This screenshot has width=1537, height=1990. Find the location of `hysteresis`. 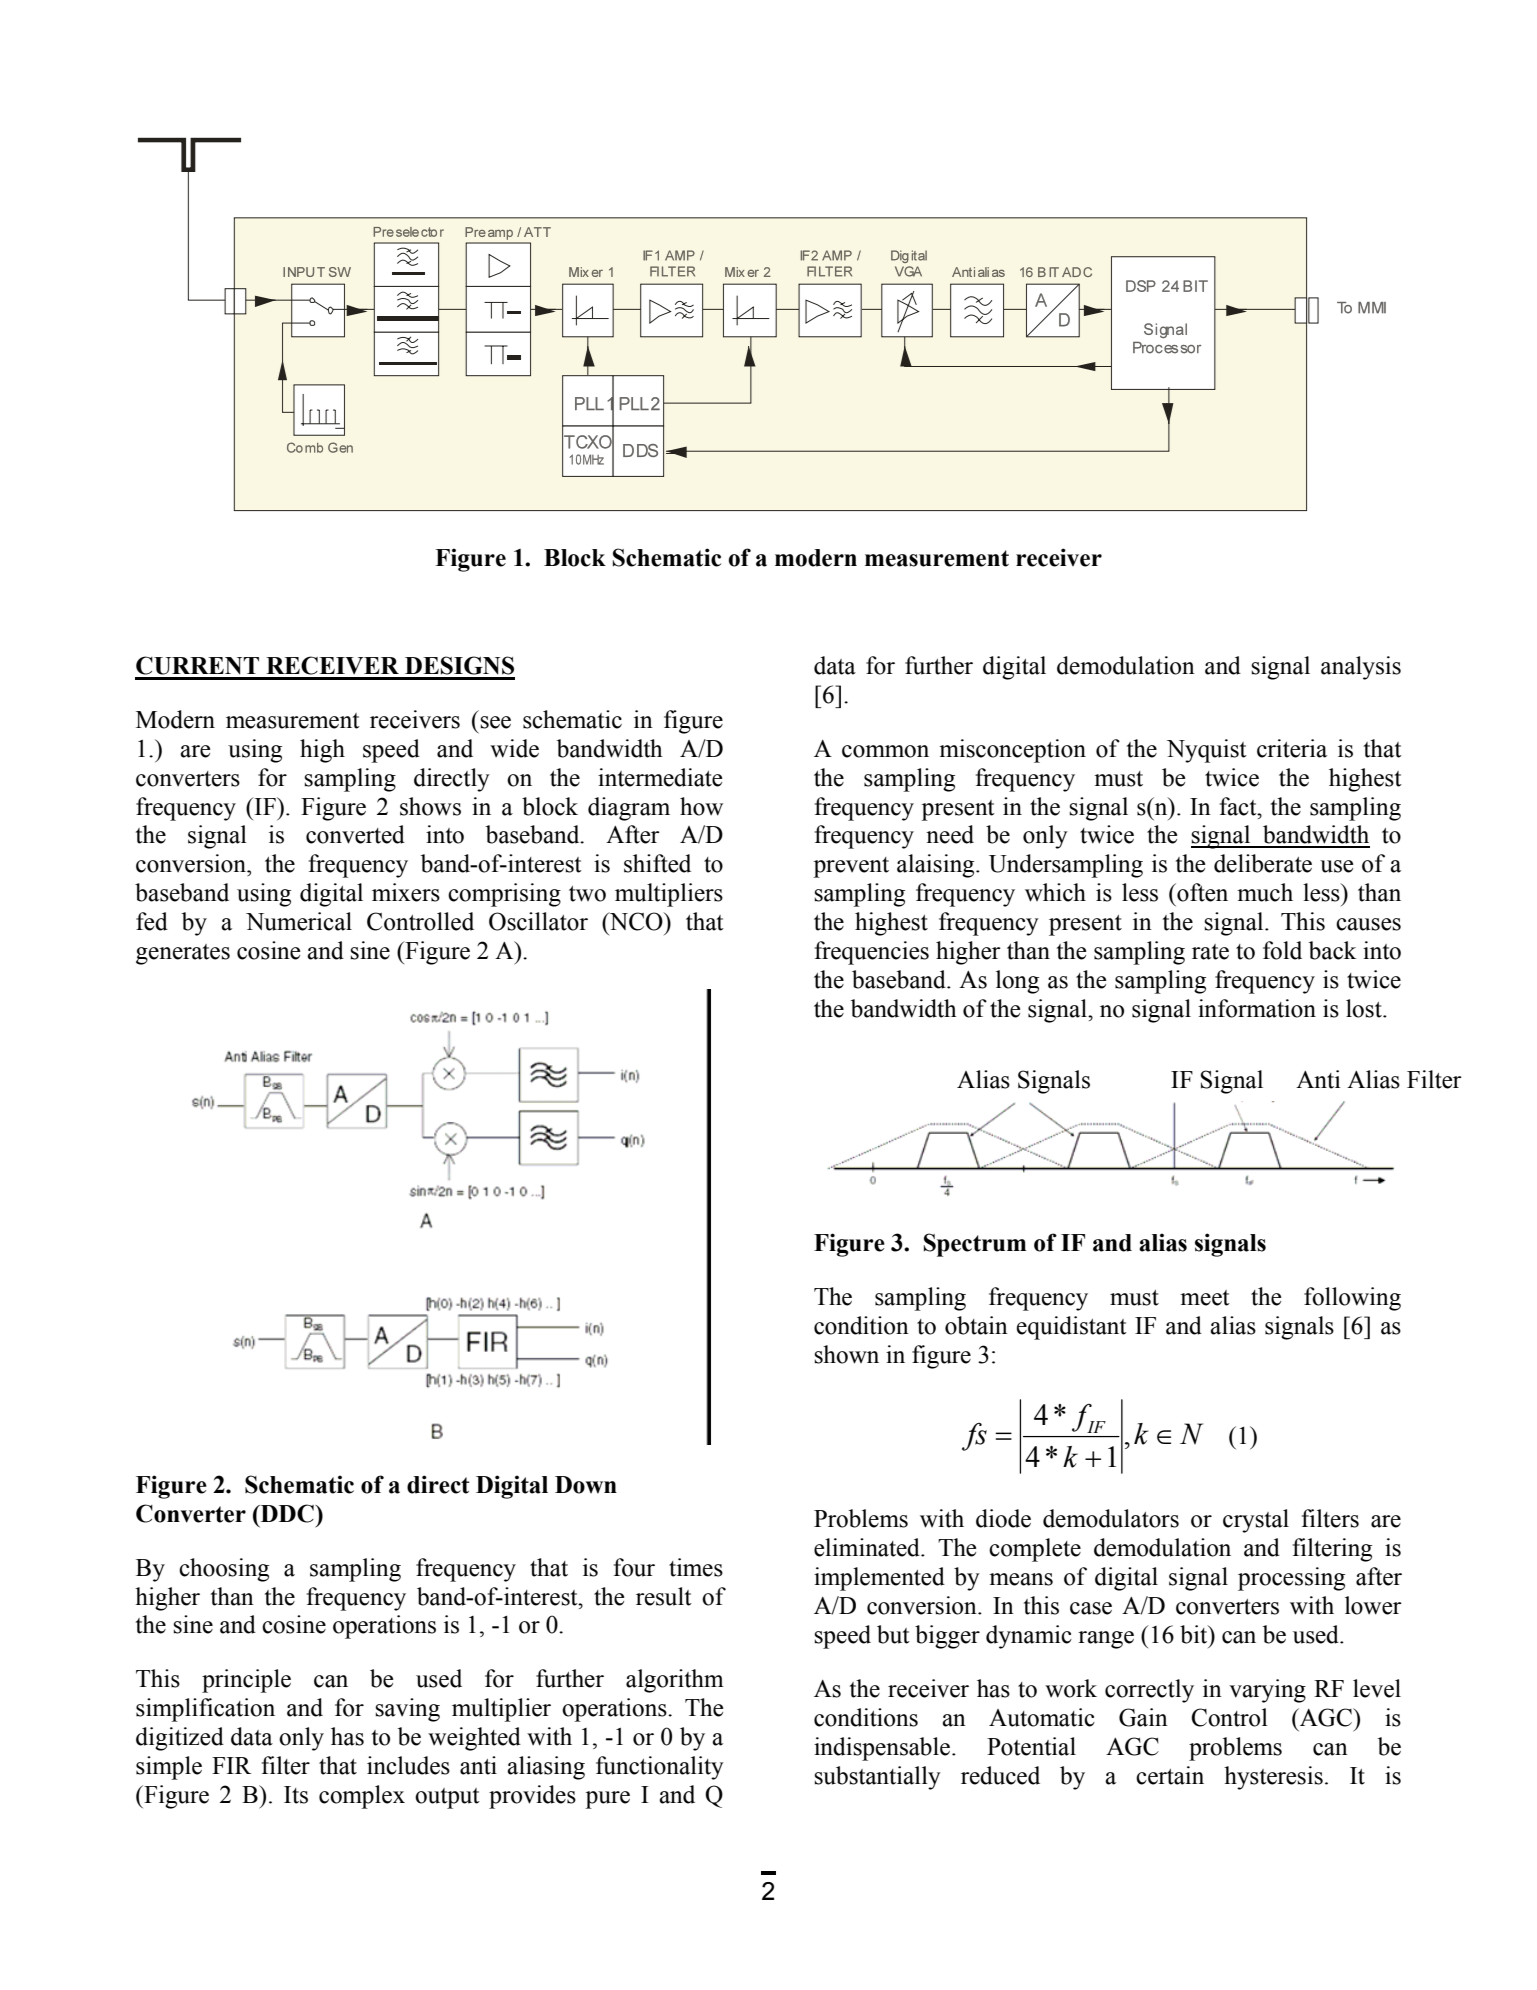

hysteresis is located at coordinates (1273, 1778).
